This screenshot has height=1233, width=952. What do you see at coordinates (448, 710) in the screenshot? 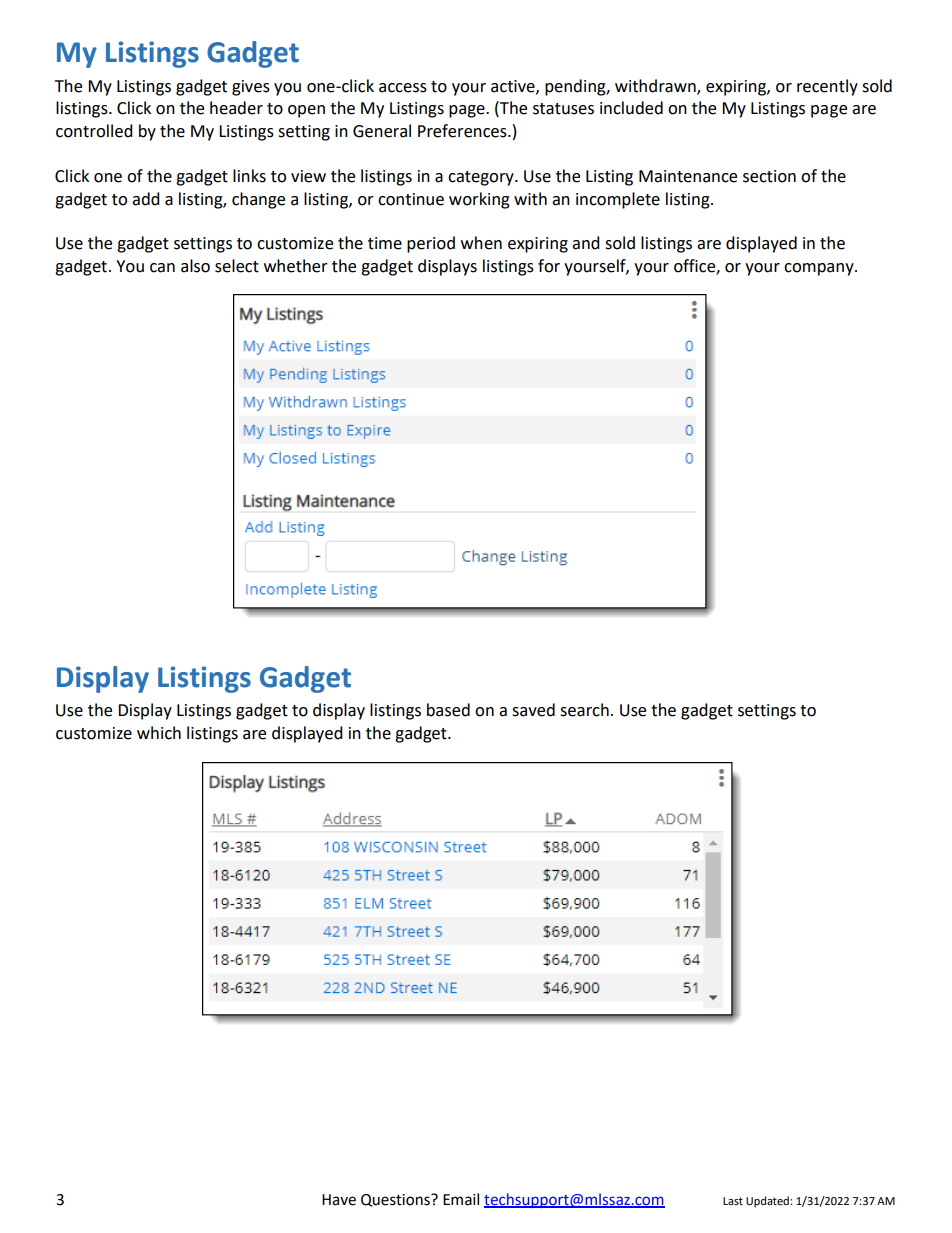
I see `based` at bounding box center [448, 710].
